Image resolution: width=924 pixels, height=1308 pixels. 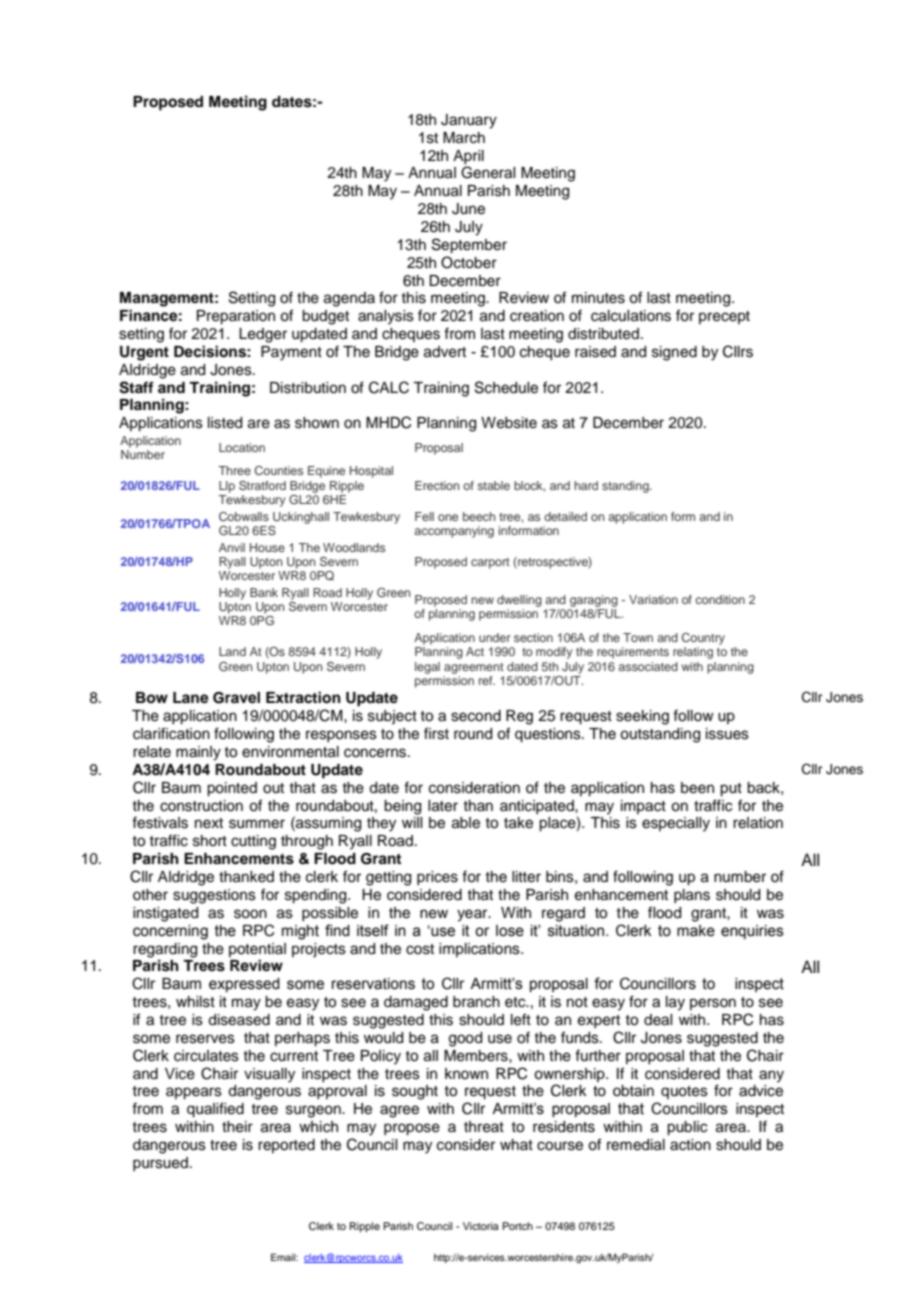 I want to click on relating, so click(x=693, y=653).
